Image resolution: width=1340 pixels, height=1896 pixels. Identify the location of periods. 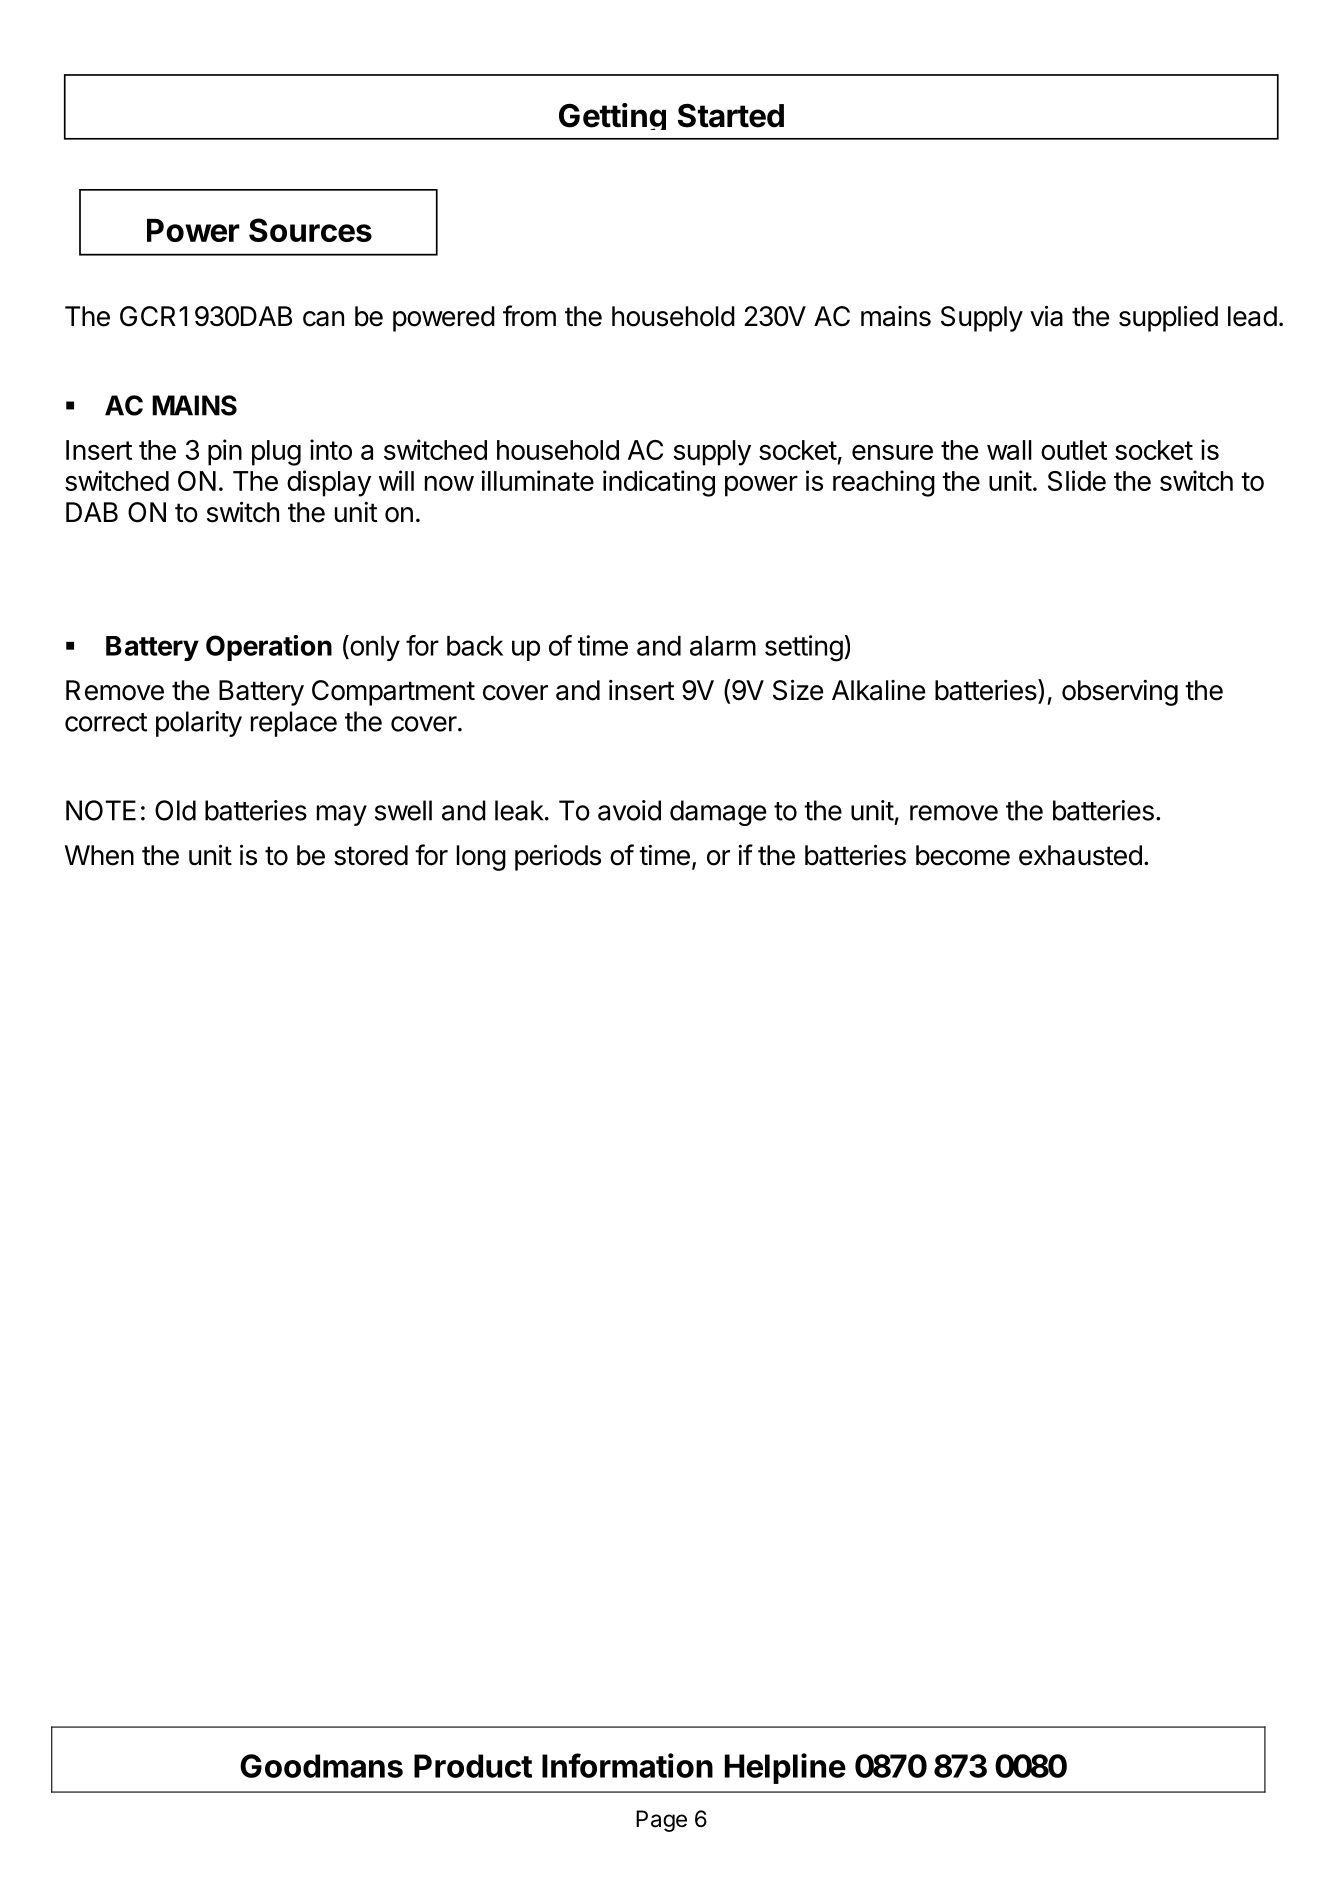
(558, 857).
